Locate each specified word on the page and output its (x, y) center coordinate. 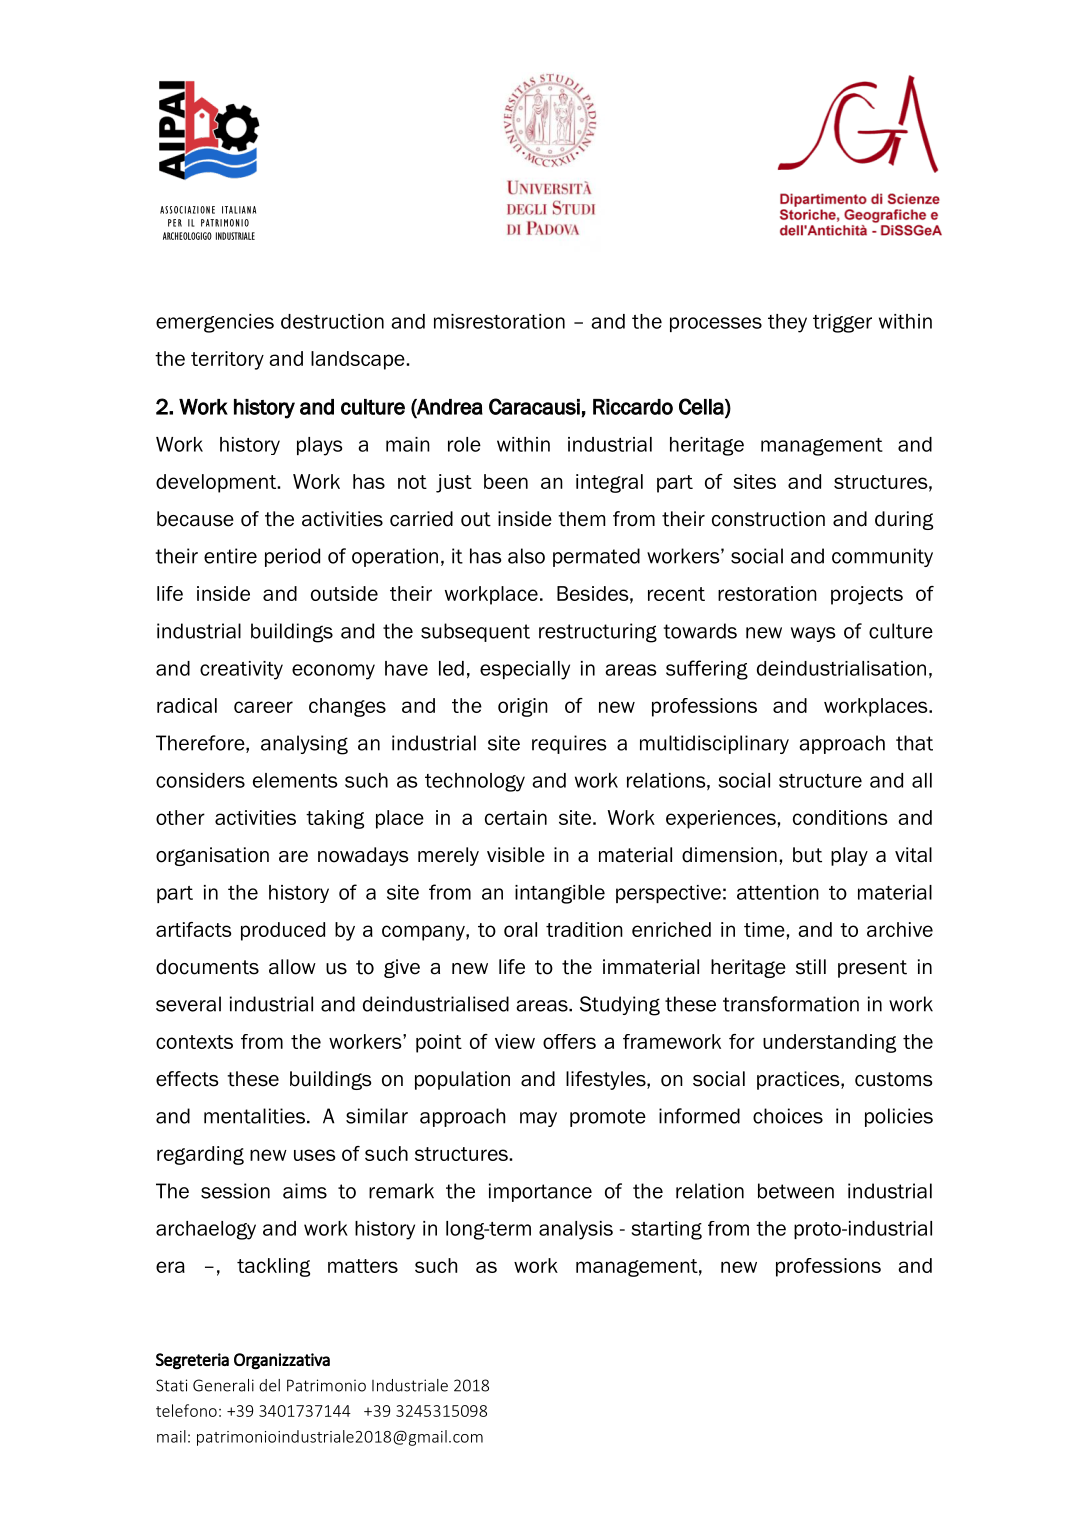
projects (867, 595)
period (292, 557)
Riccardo (633, 407)
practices (799, 1080)
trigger (842, 323)
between (796, 1191)
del (269, 1385)
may (538, 1119)
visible (516, 855)
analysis (576, 1230)
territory (227, 360)
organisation (212, 856)
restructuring (598, 633)
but (807, 855)
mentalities (254, 1116)
